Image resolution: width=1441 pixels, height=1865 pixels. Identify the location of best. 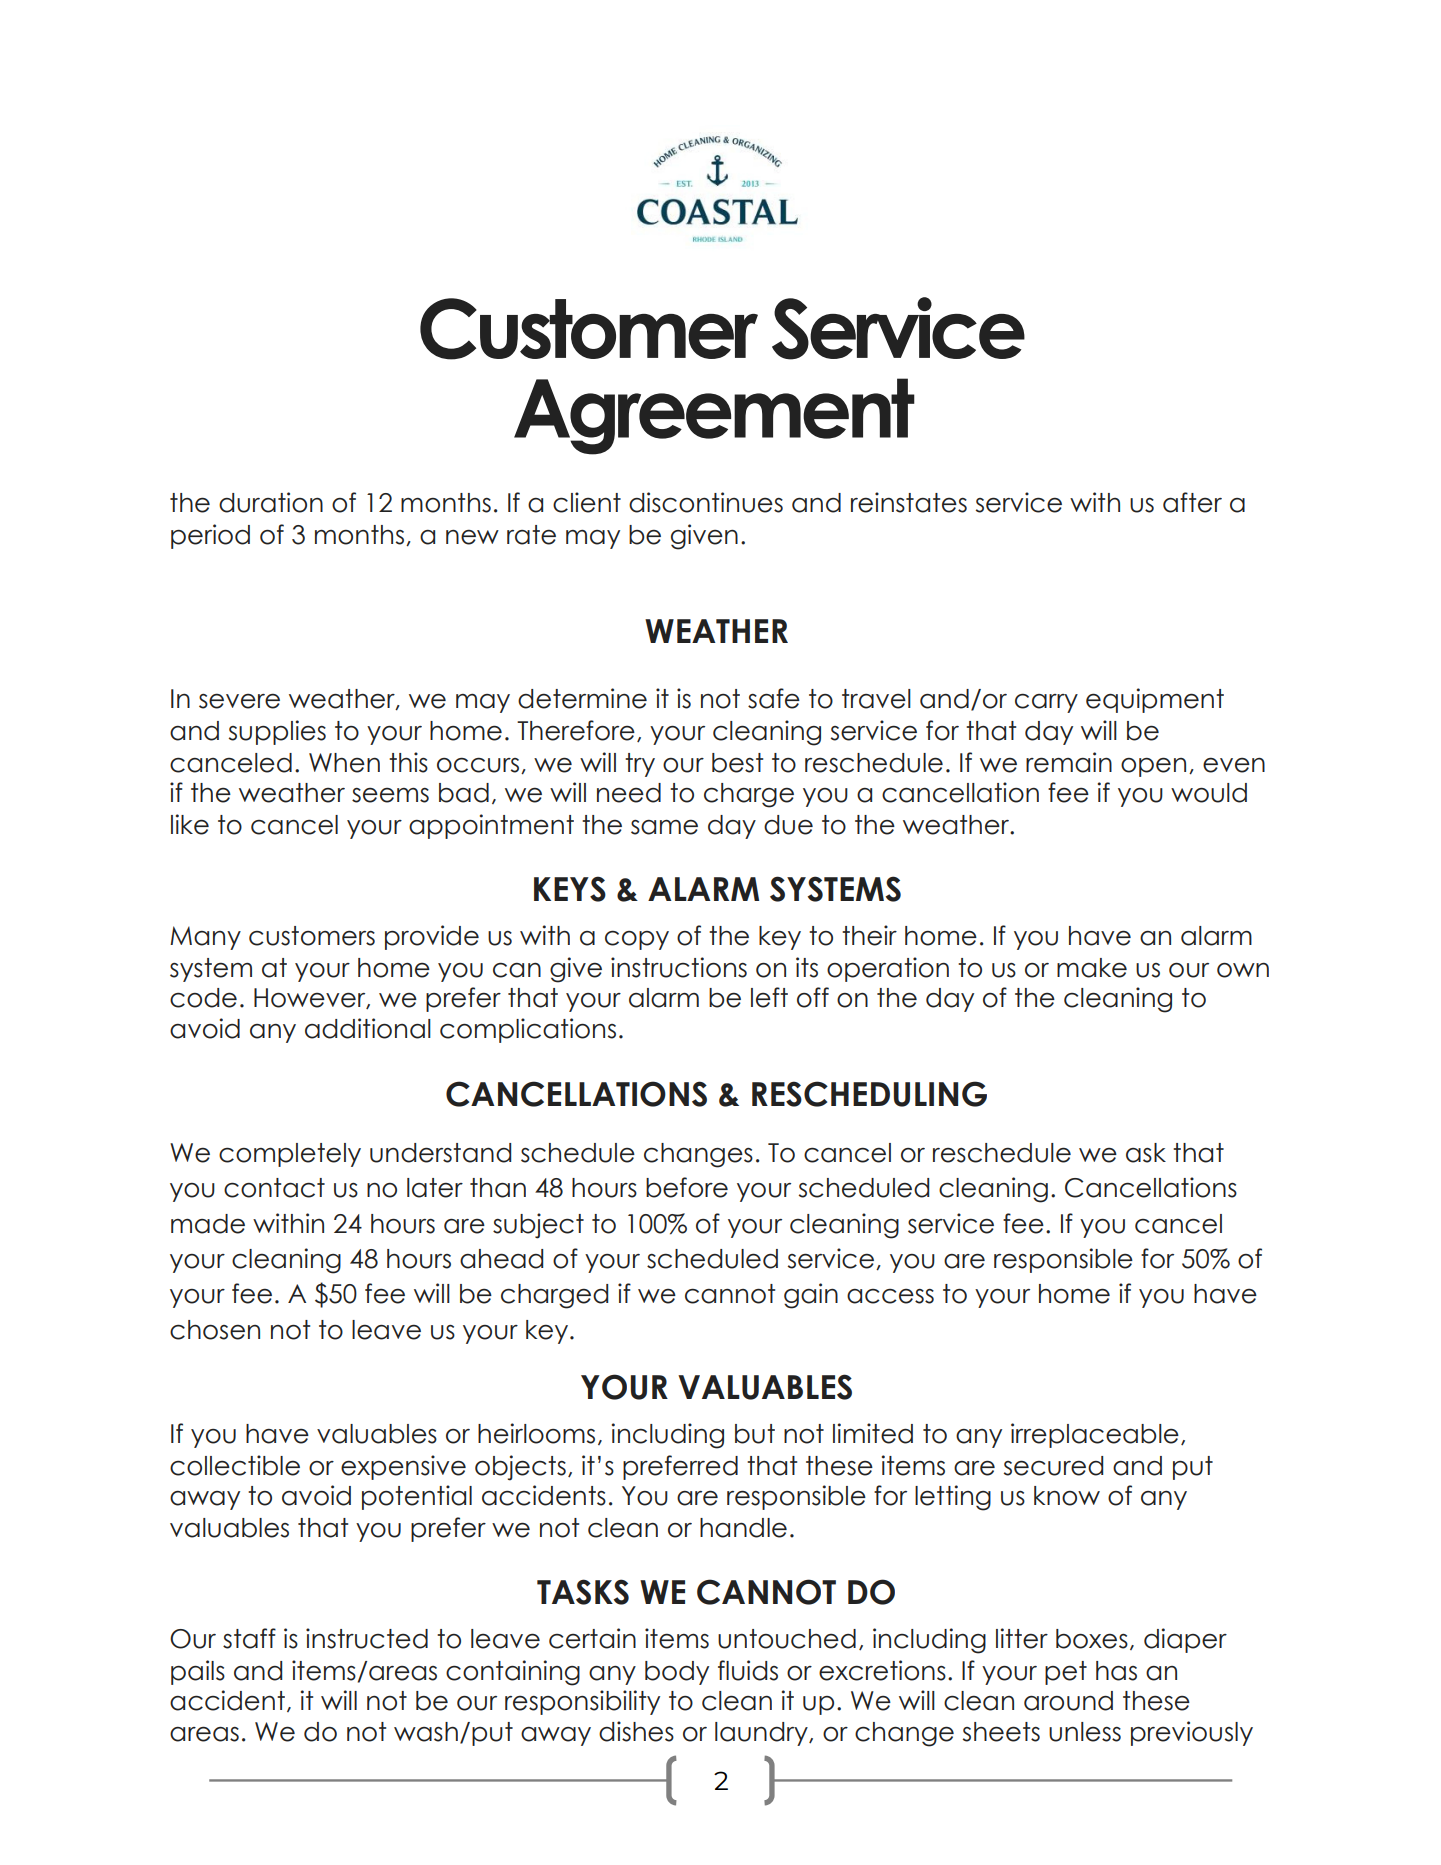
(737, 763).
